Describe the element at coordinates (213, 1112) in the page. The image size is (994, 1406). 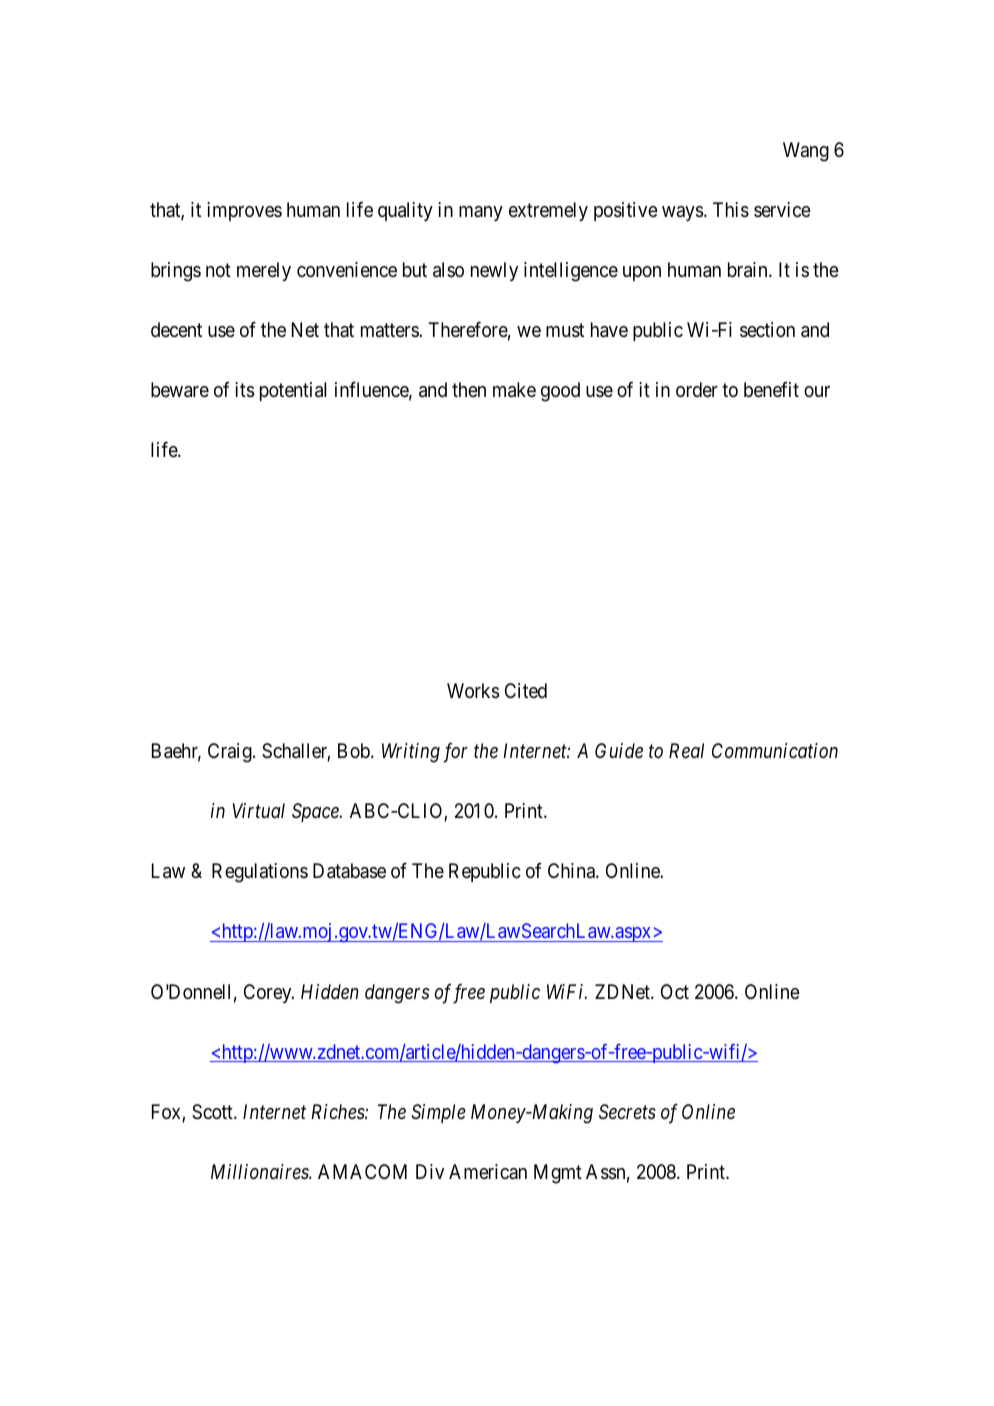
I see `Scott` at that location.
